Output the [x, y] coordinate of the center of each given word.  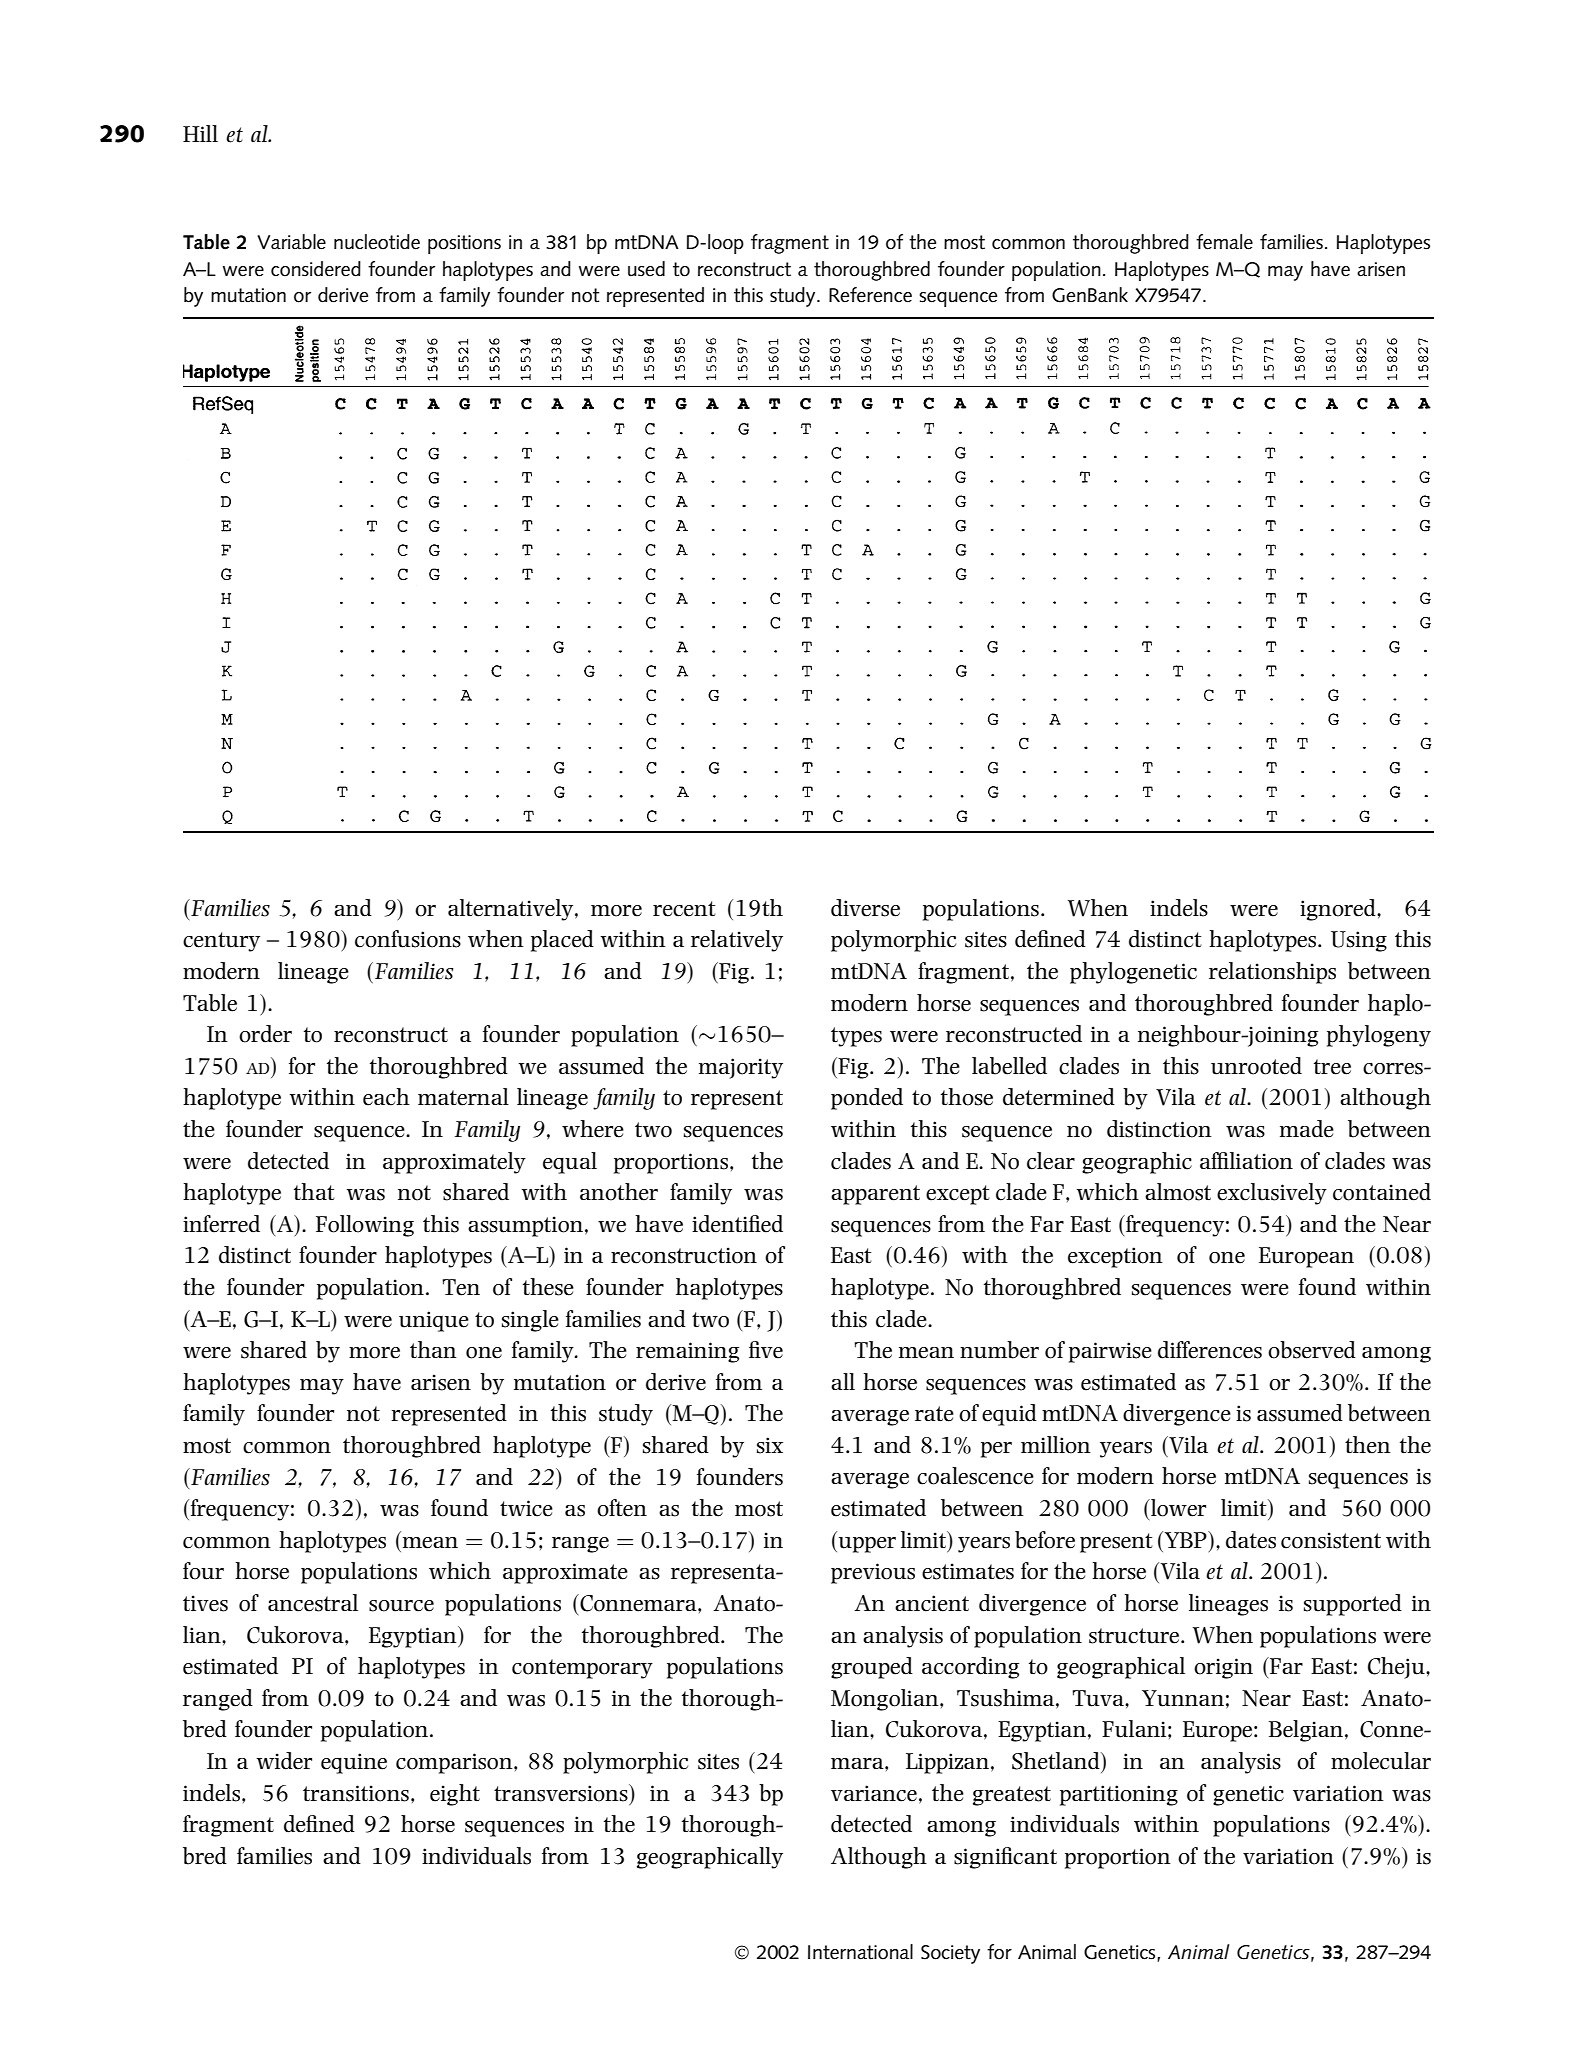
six [770, 1445]
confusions [408, 939]
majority [741, 1068]
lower [1177, 1508]
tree [1332, 1067]
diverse [865, 908]
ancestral [313, 1603]
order [265, 1034]
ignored [1339, 910]
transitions [356, 1793]
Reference [870, 295]
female [1224, 242]
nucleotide [377, 242]
